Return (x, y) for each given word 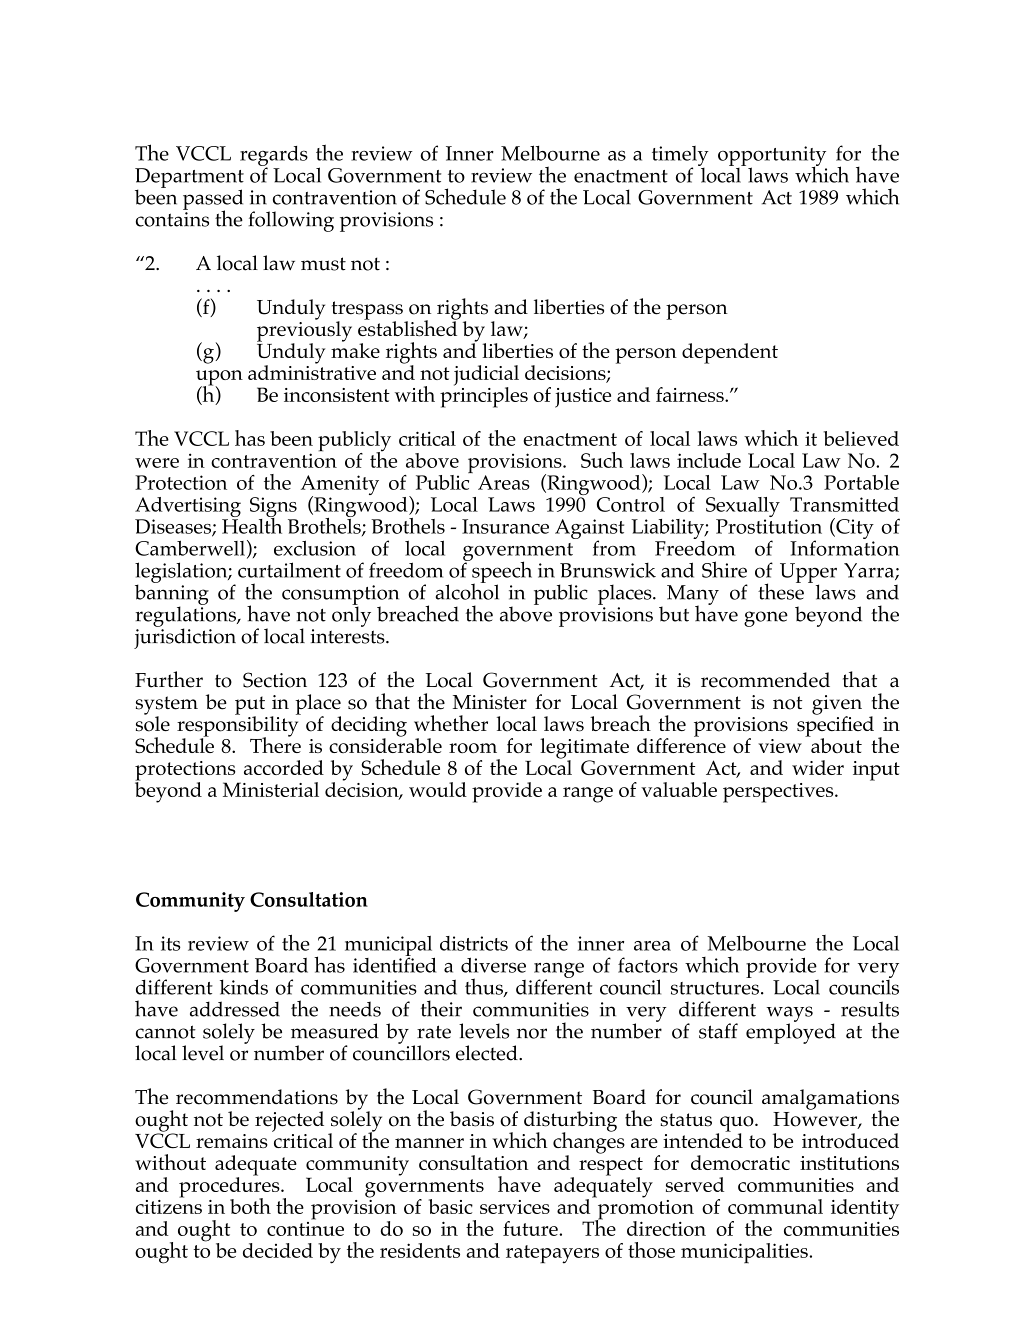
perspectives (779, 793)
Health (252, 524)
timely (680, 157)
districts (474, 943)
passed (213, 200)
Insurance (505, 526)
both (250, 1206)
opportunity (772, 157)
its (171, 943)
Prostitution (769, 526)
